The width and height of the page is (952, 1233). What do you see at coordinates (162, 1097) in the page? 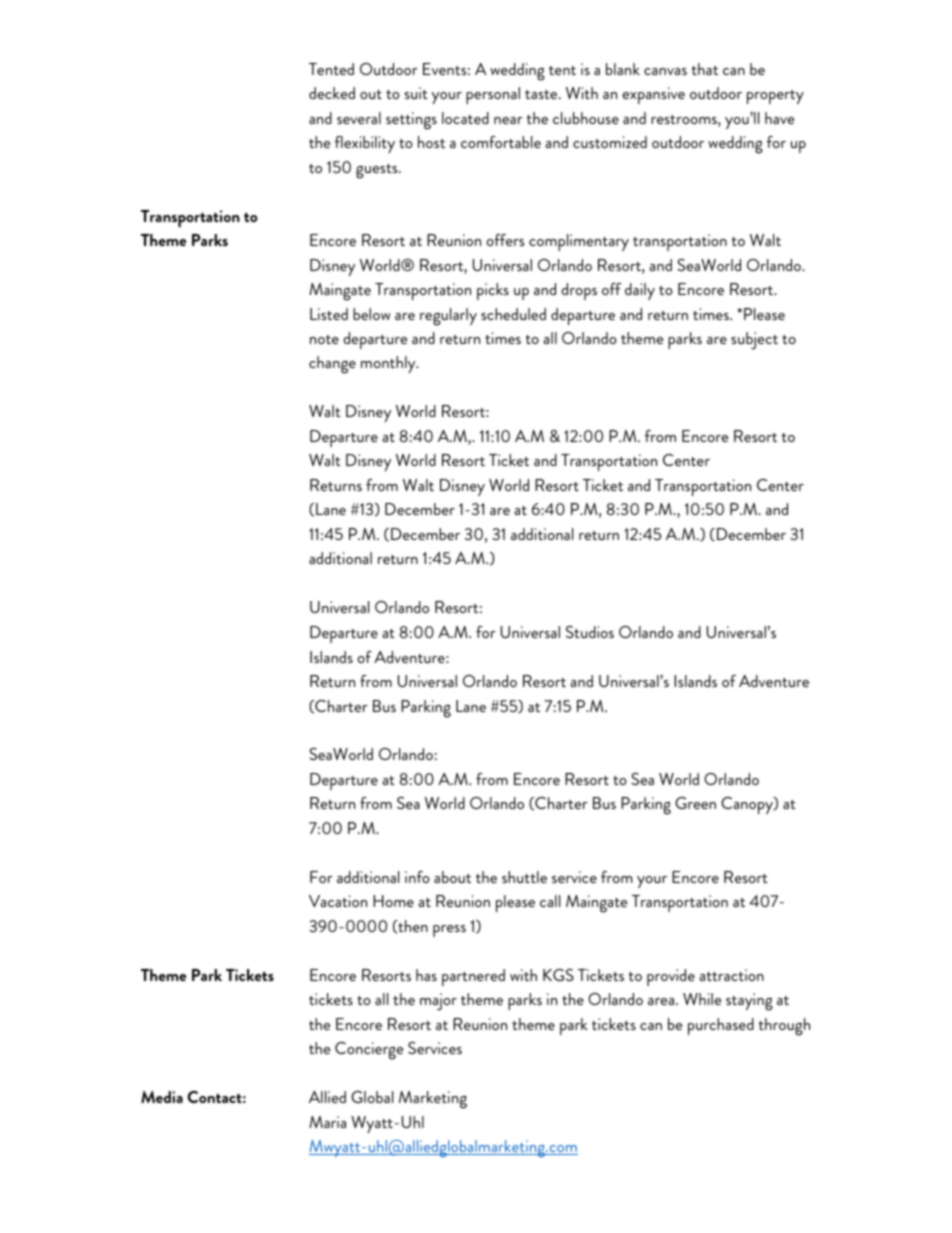
I see `Media` at bounding box center [162, 1097].
